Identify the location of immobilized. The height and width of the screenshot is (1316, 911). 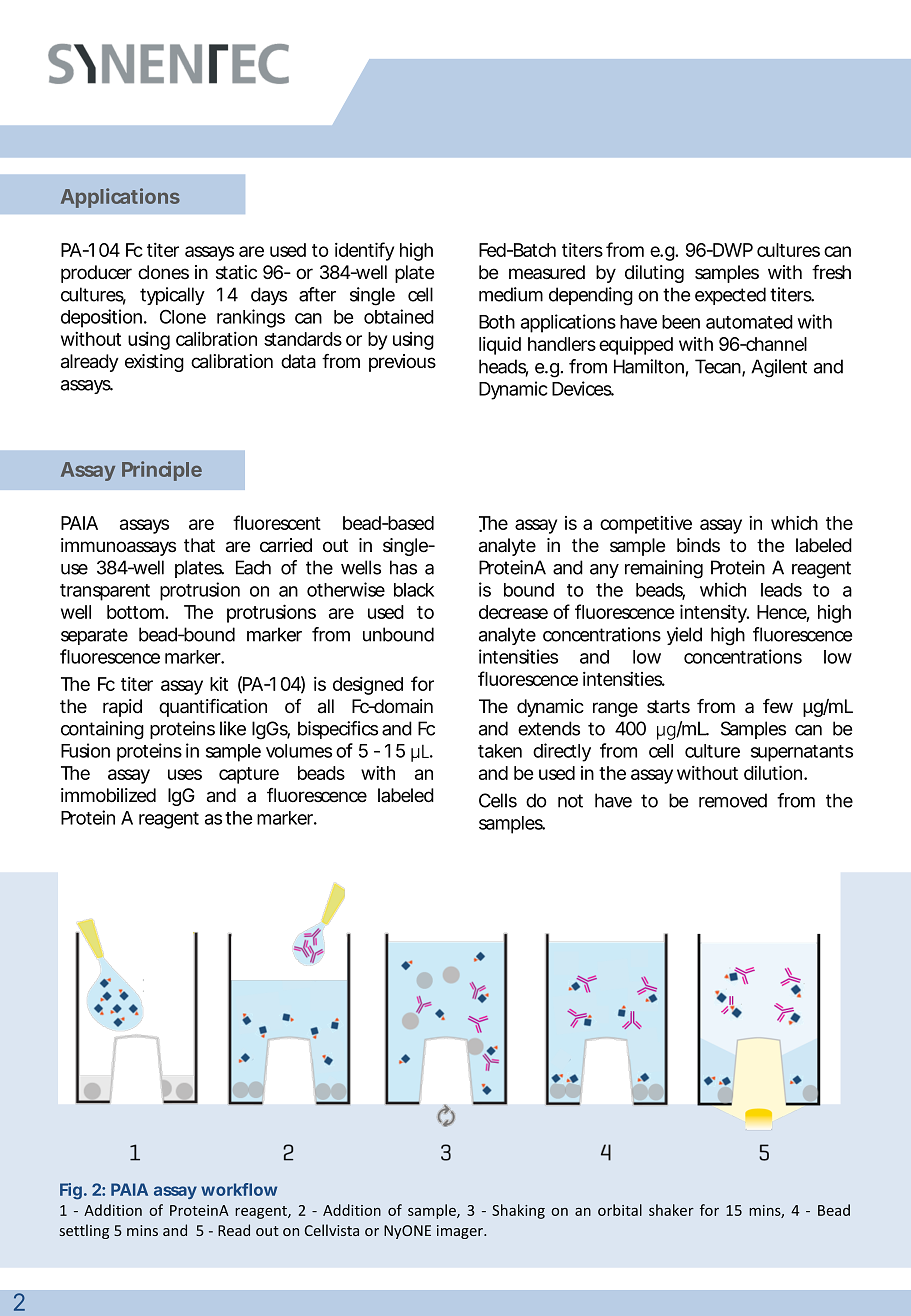
(108, 795).
